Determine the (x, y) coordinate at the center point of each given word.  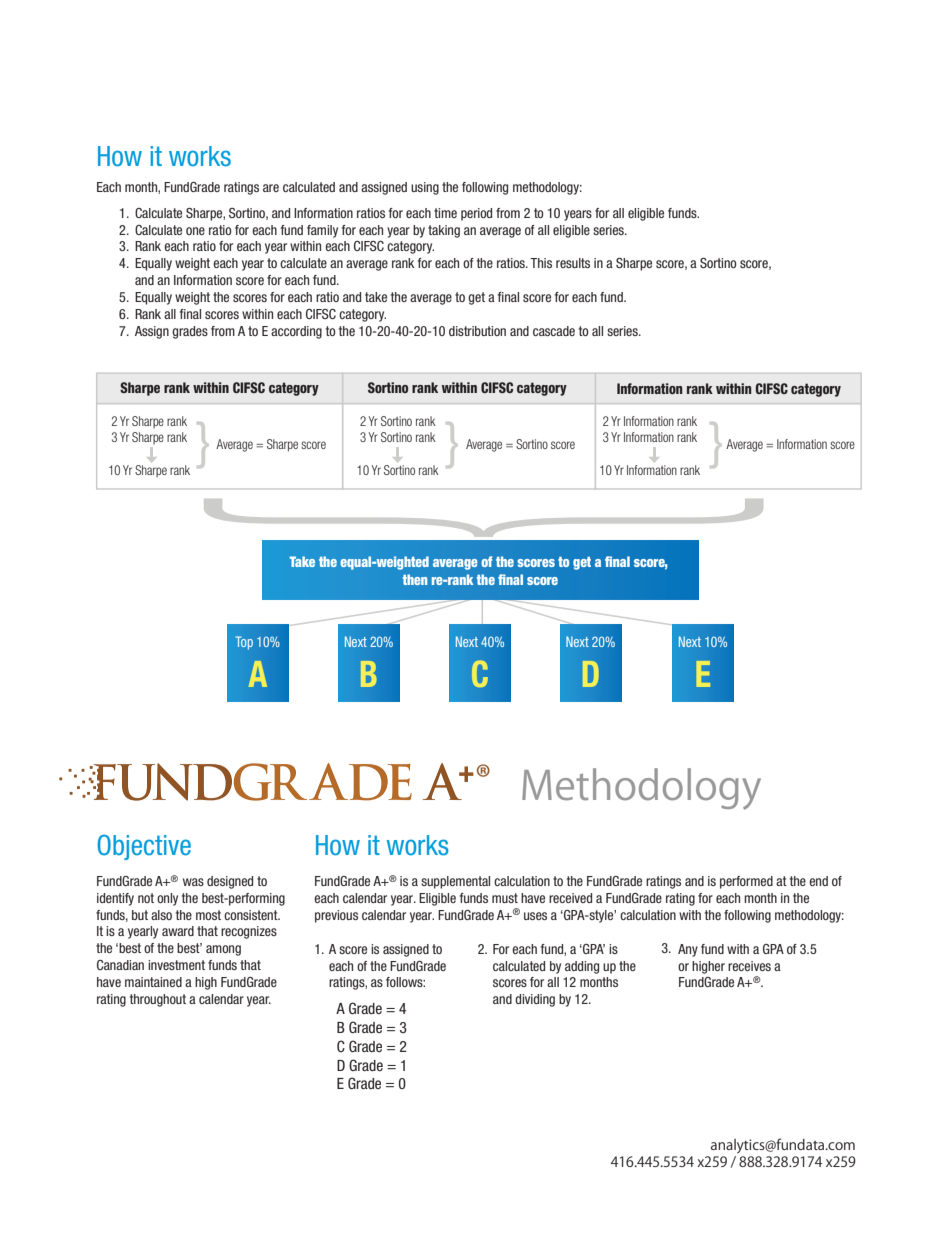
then (415, 579)
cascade (554, 331)
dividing (535, 1000)
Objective (144, 847)
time (445, 213)
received (570, 898)
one (195, 231)
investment (176, 965)
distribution (477, 331)
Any (688, 950)
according (296, 332)
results (573, 263)
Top (244, 643)
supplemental (455, 882)
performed (746, 882)
